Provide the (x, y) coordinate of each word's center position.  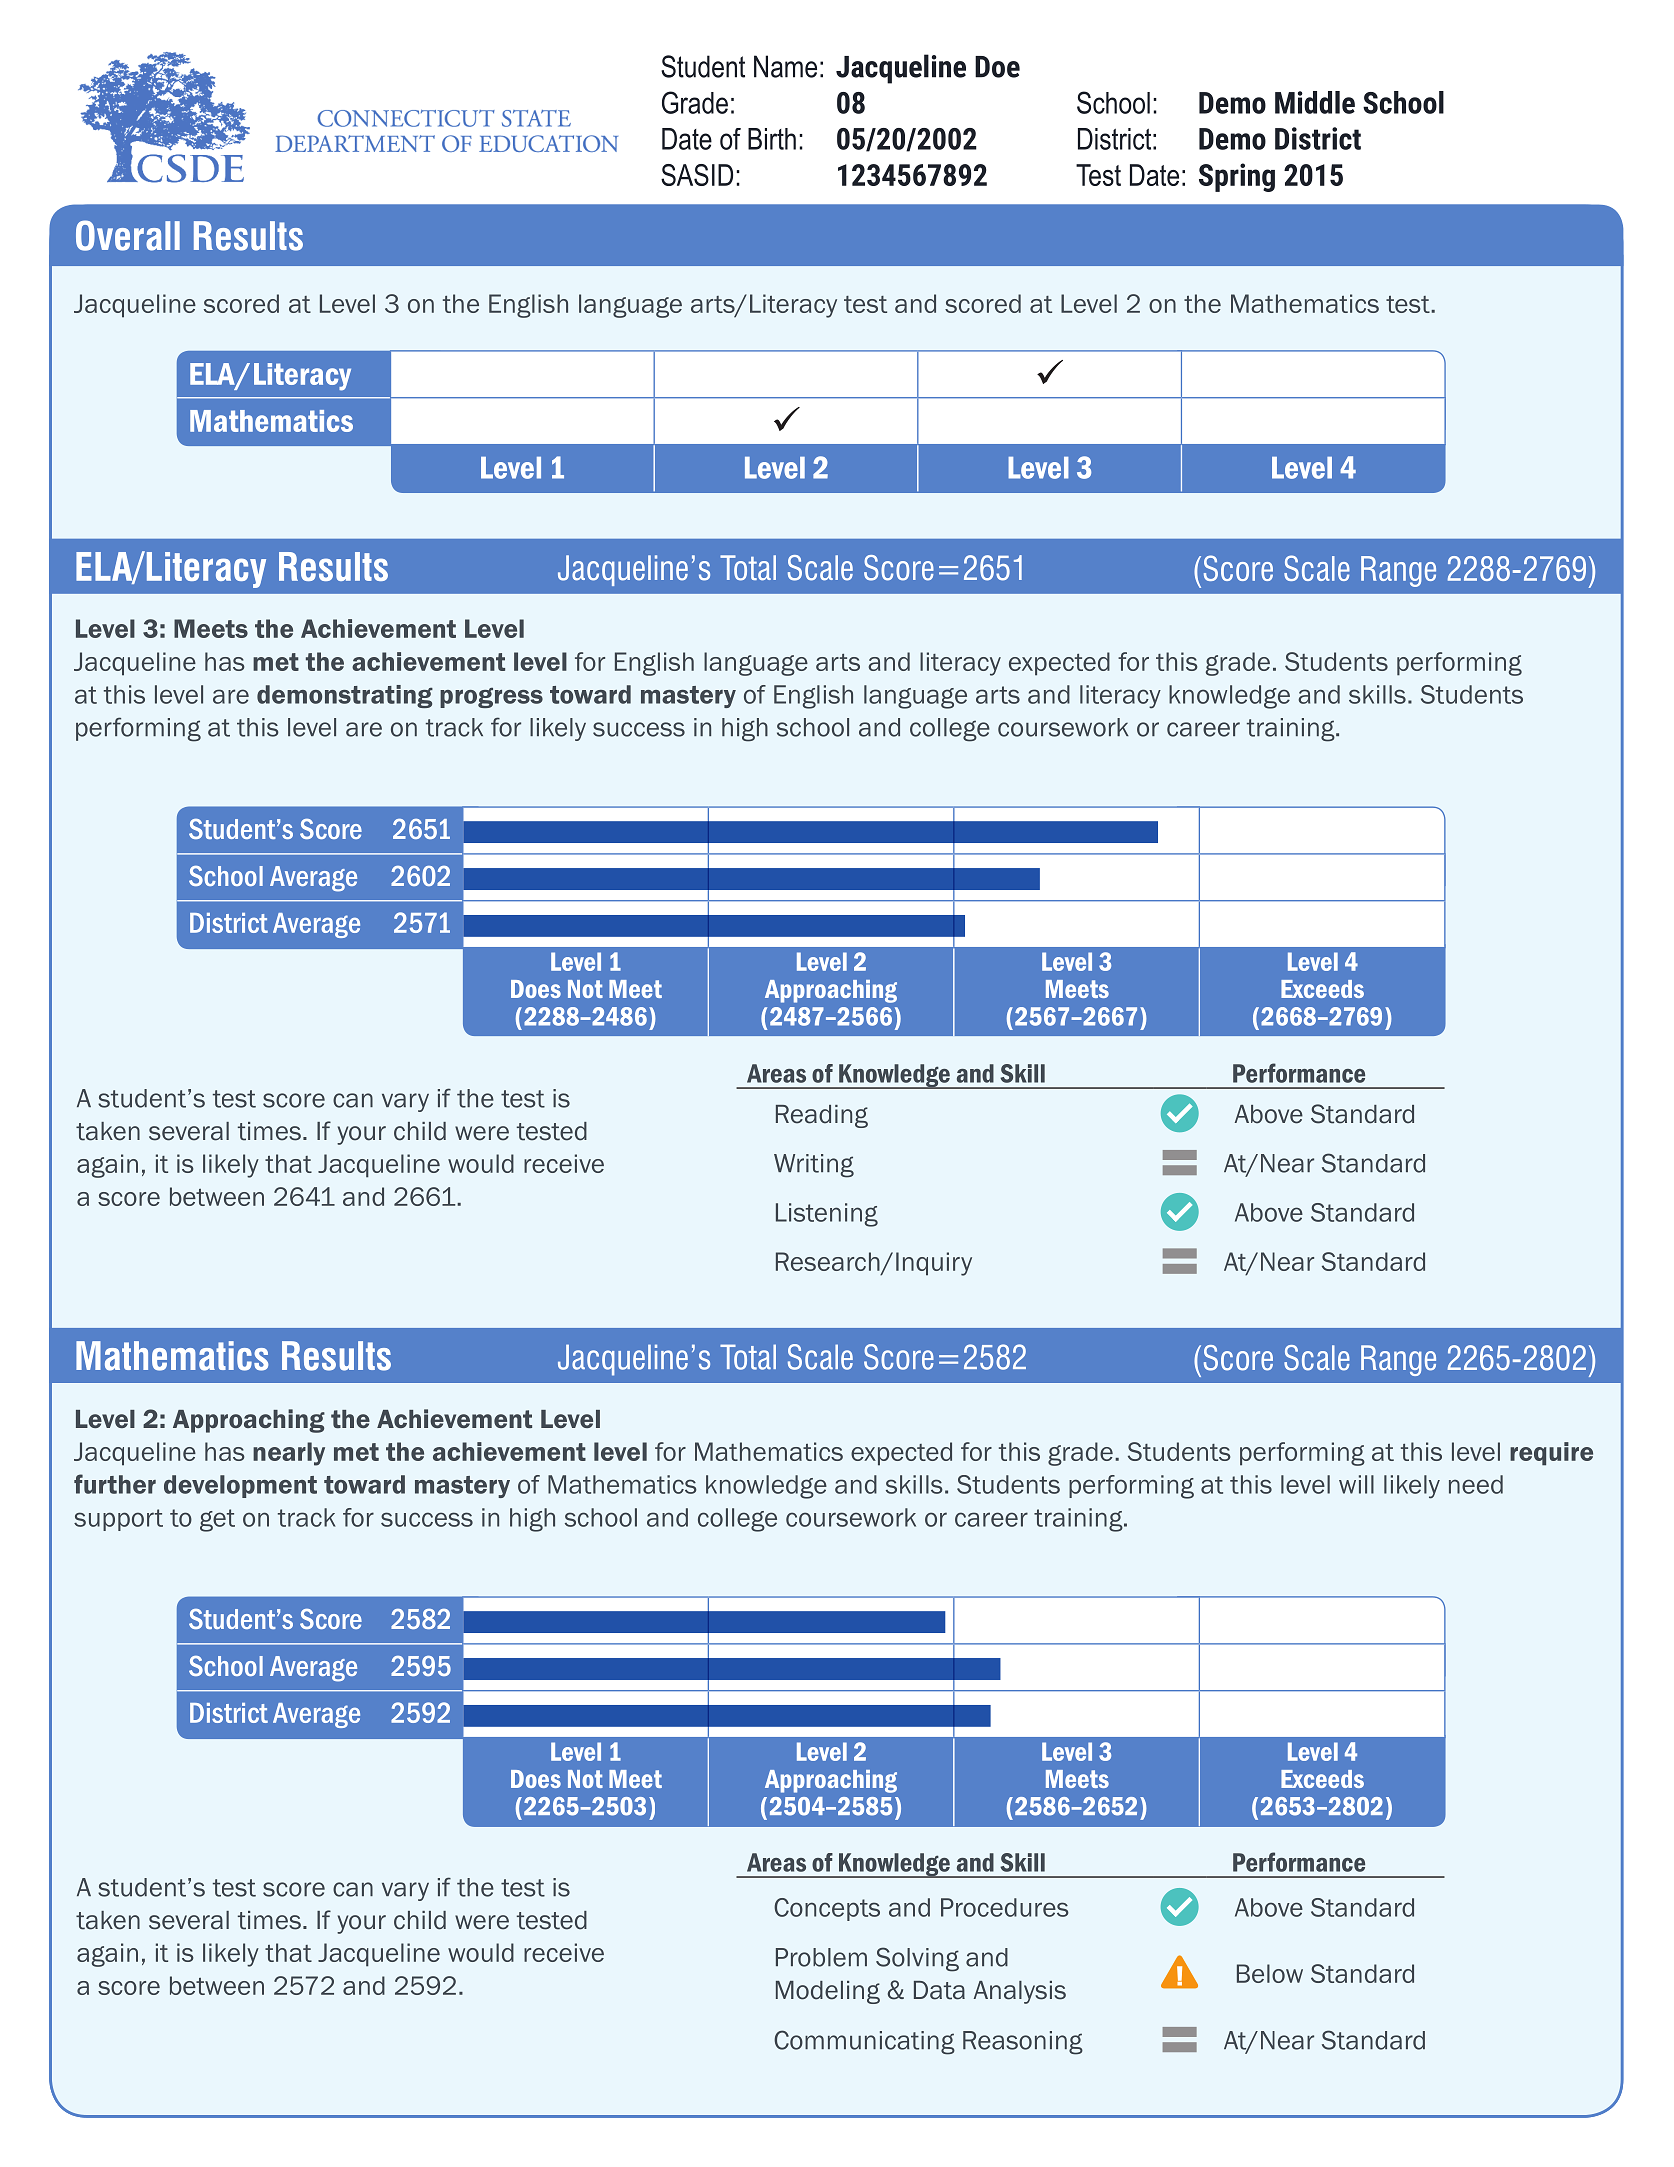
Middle (1315, 102)
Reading (822, 1116)
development (240, 1486)
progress (491, 698)
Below (1270, 1973)
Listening (827, 1215)
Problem (821, 1957)
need (1476, 1484)
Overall (128, 235)
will (1356, 1484)
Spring (1237, 177)
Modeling (828, 1992)
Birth (772, 139)
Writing (814, 1166)
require (1551, 1454)
